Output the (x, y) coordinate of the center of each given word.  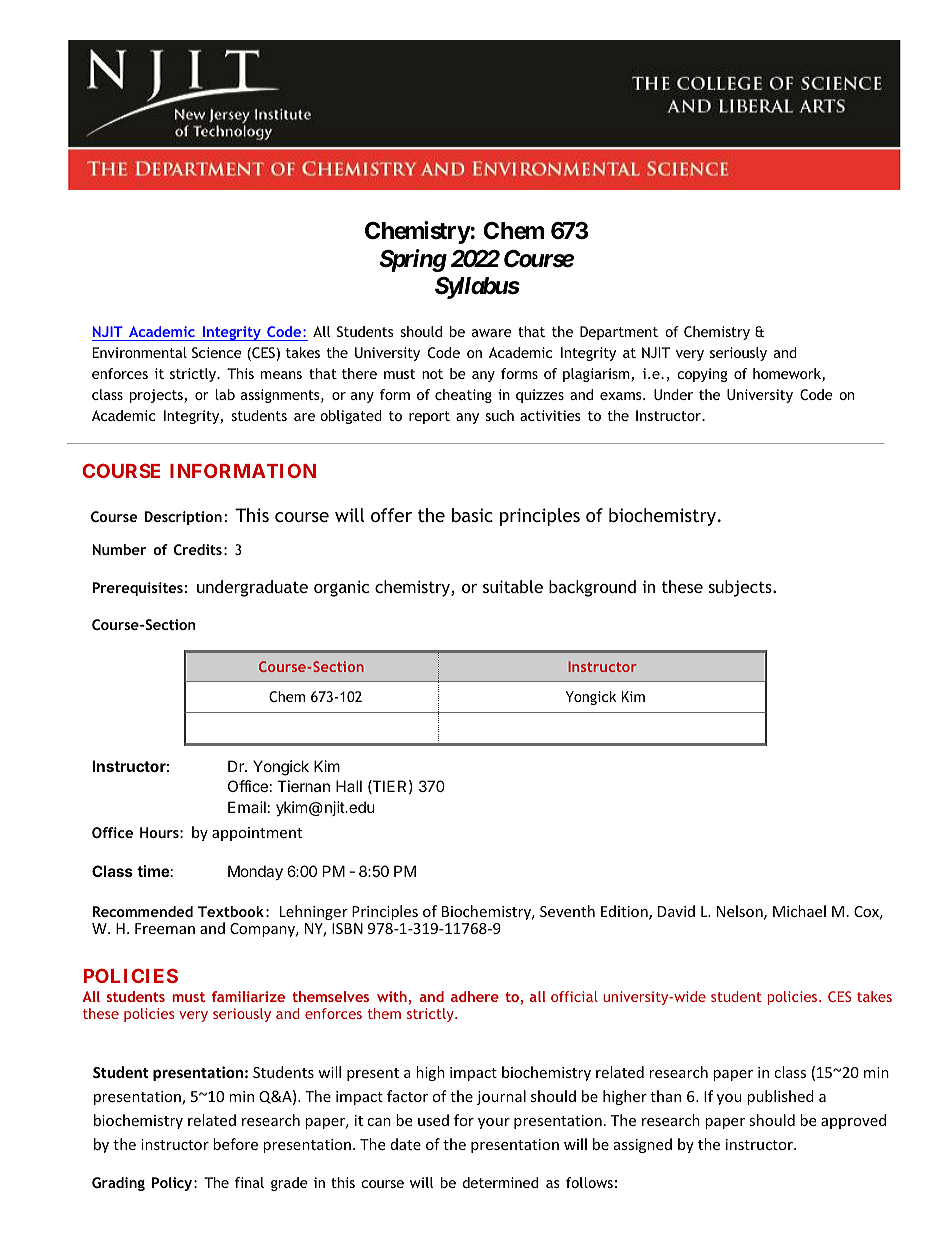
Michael (799, 911)
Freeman (165, 928)
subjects (741, 588)
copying (702, 375)
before (235, 1144)
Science (217, 352)
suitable (513, 586)
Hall (349, 786)
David (676, 911)
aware (492, 333)
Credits (198, 549)
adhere (475, 996)
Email (247, 807)
